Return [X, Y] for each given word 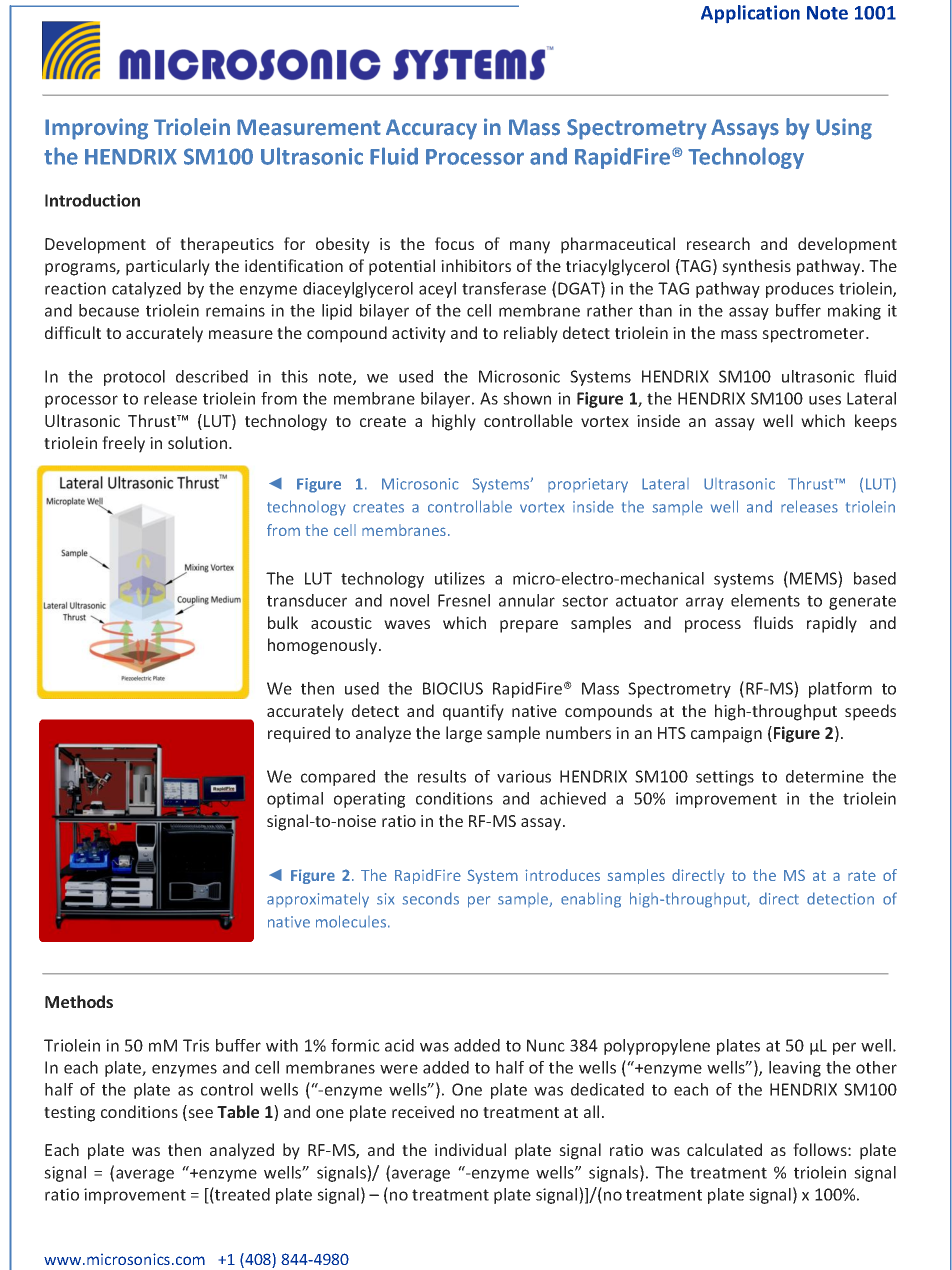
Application [750, 14]
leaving [795, 1069]
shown [527, 398]
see [199, 1115]
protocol [134, 378]
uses [825, 400]
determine [825, 776]
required [299, 734]
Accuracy [431, 129]
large [464, 734]
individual [470, 1149]
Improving [96, 129]
